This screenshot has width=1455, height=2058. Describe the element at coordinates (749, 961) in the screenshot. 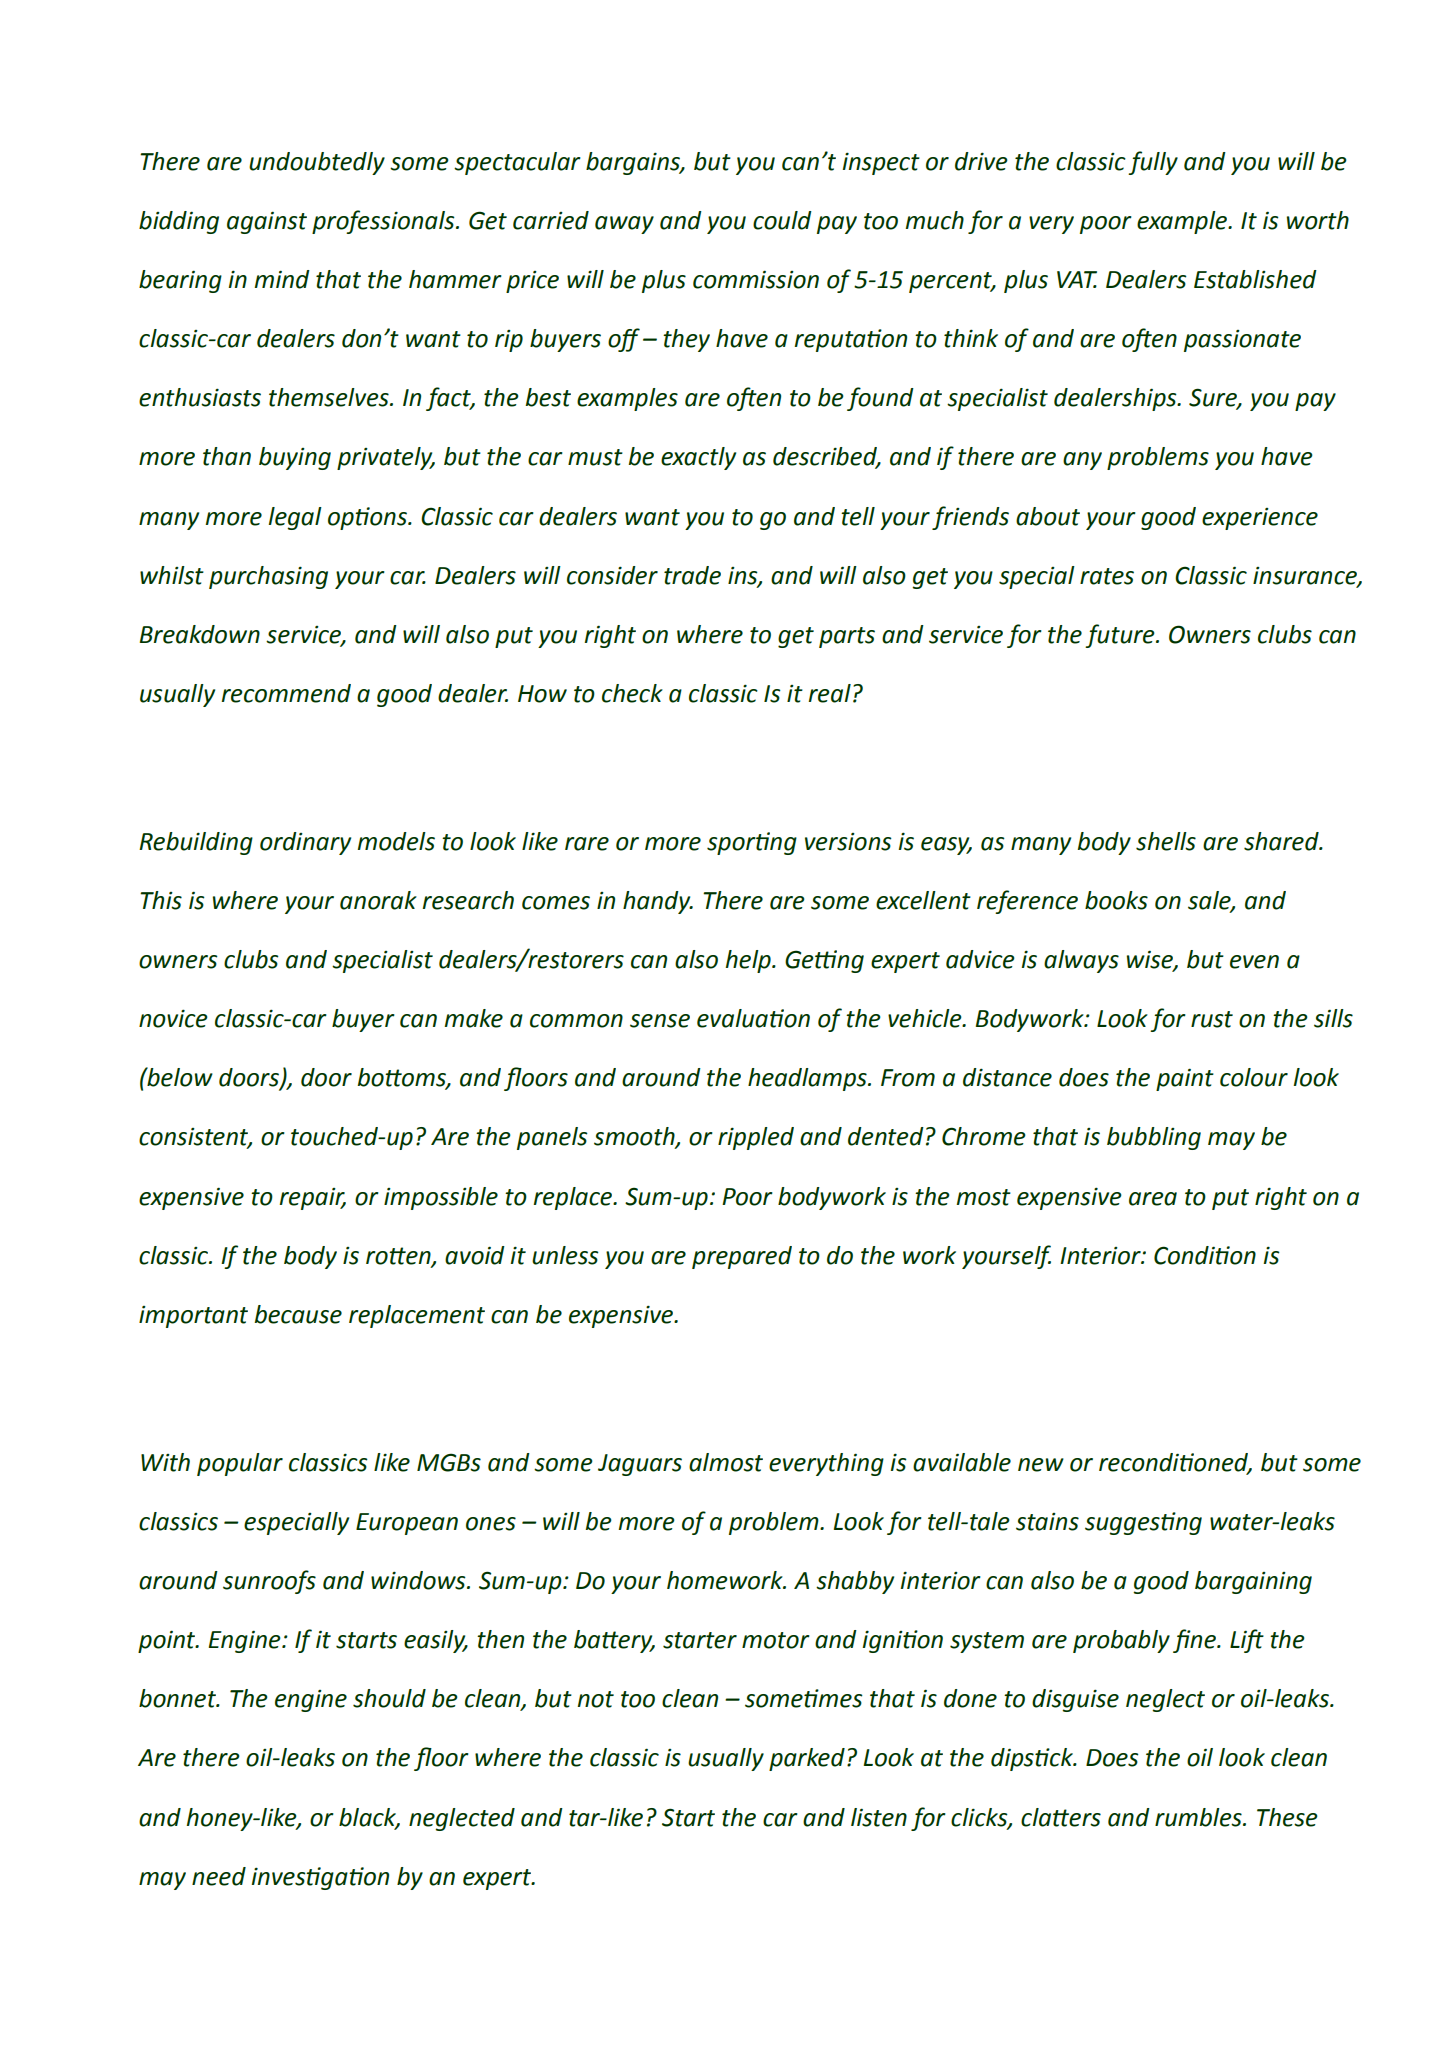

I see `help` at that location.
